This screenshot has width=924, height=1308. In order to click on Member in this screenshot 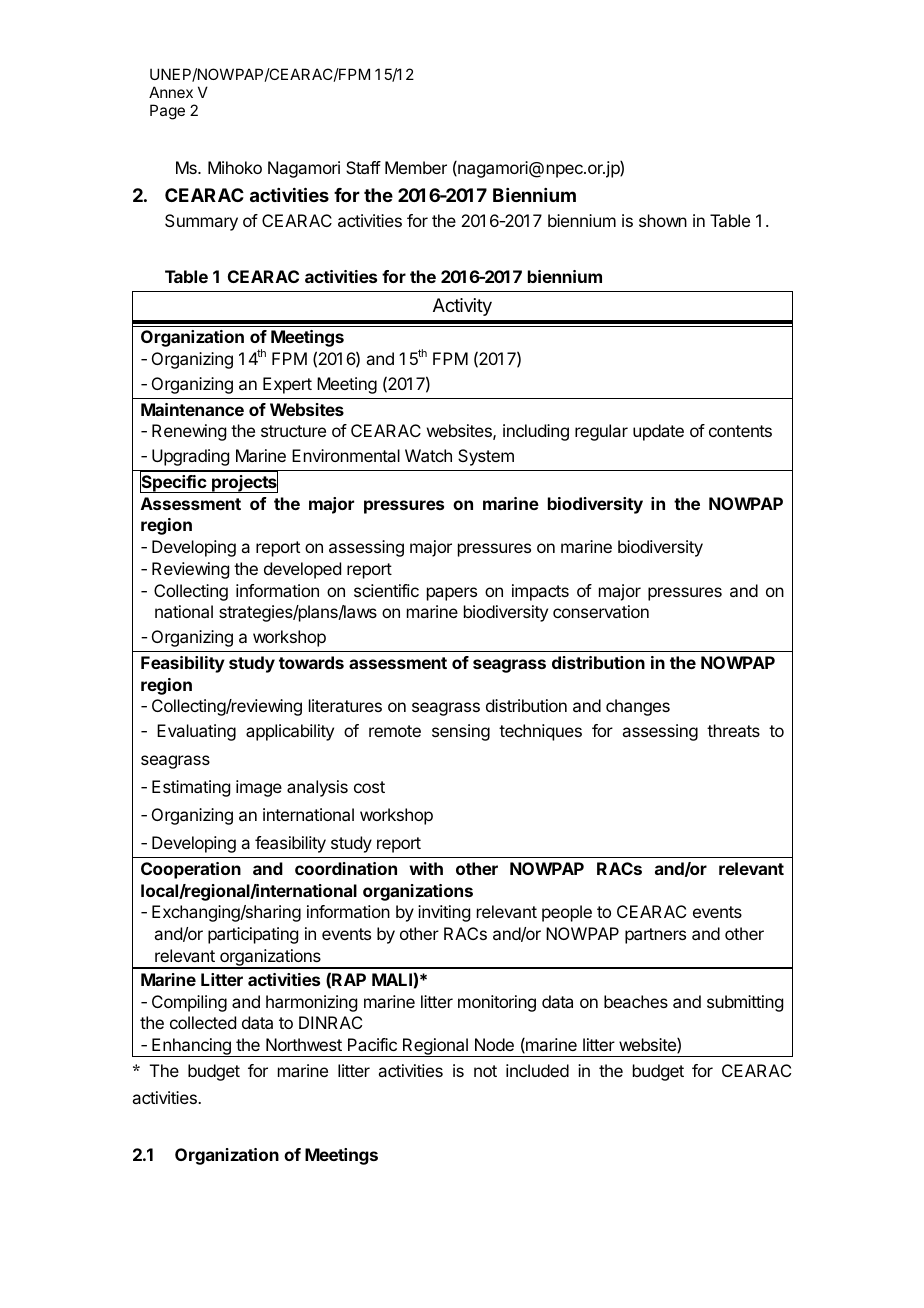, I will do `click(416, 167)`.
